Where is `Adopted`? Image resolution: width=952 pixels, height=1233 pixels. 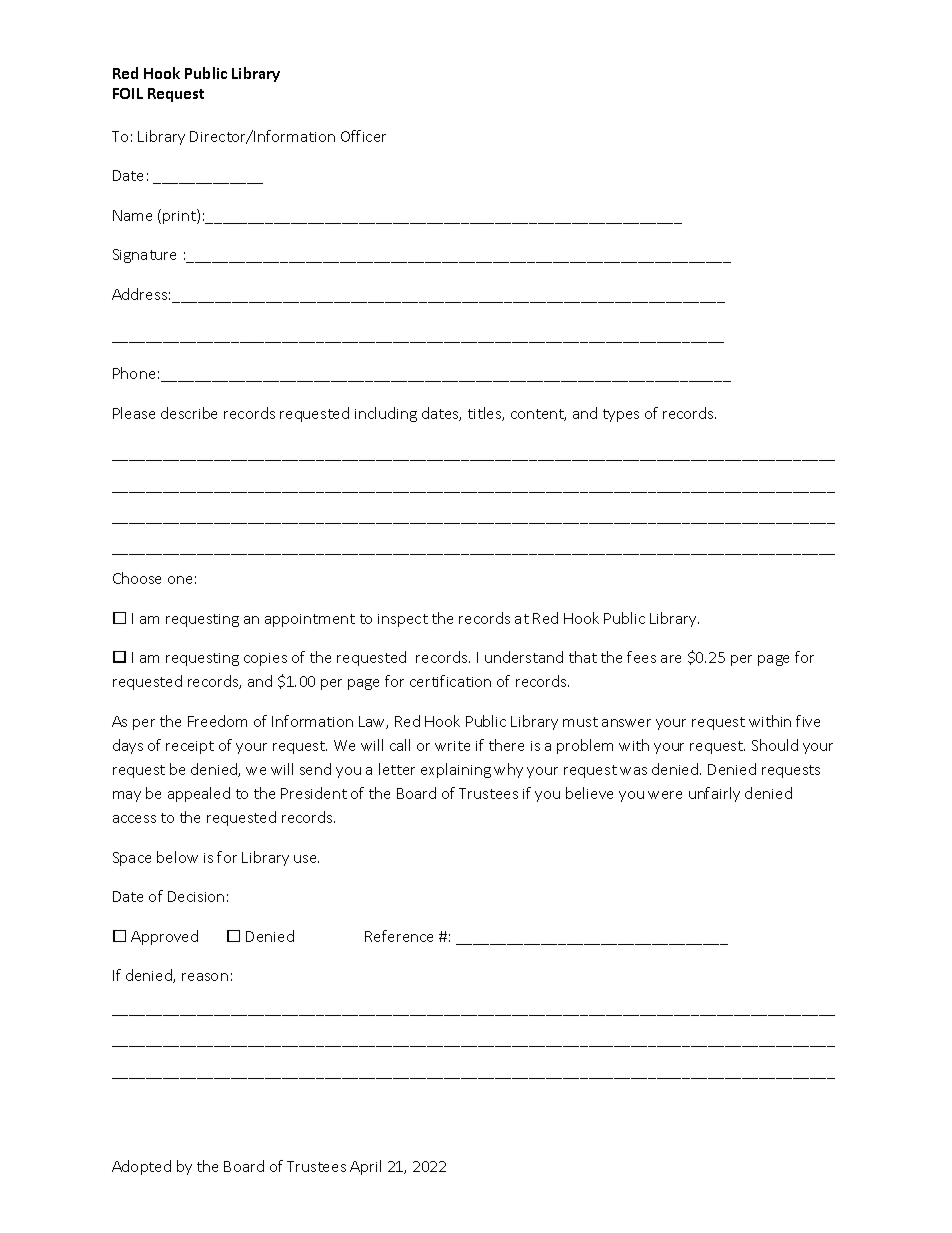
Adopted is located at coordinates (141, 1167).
